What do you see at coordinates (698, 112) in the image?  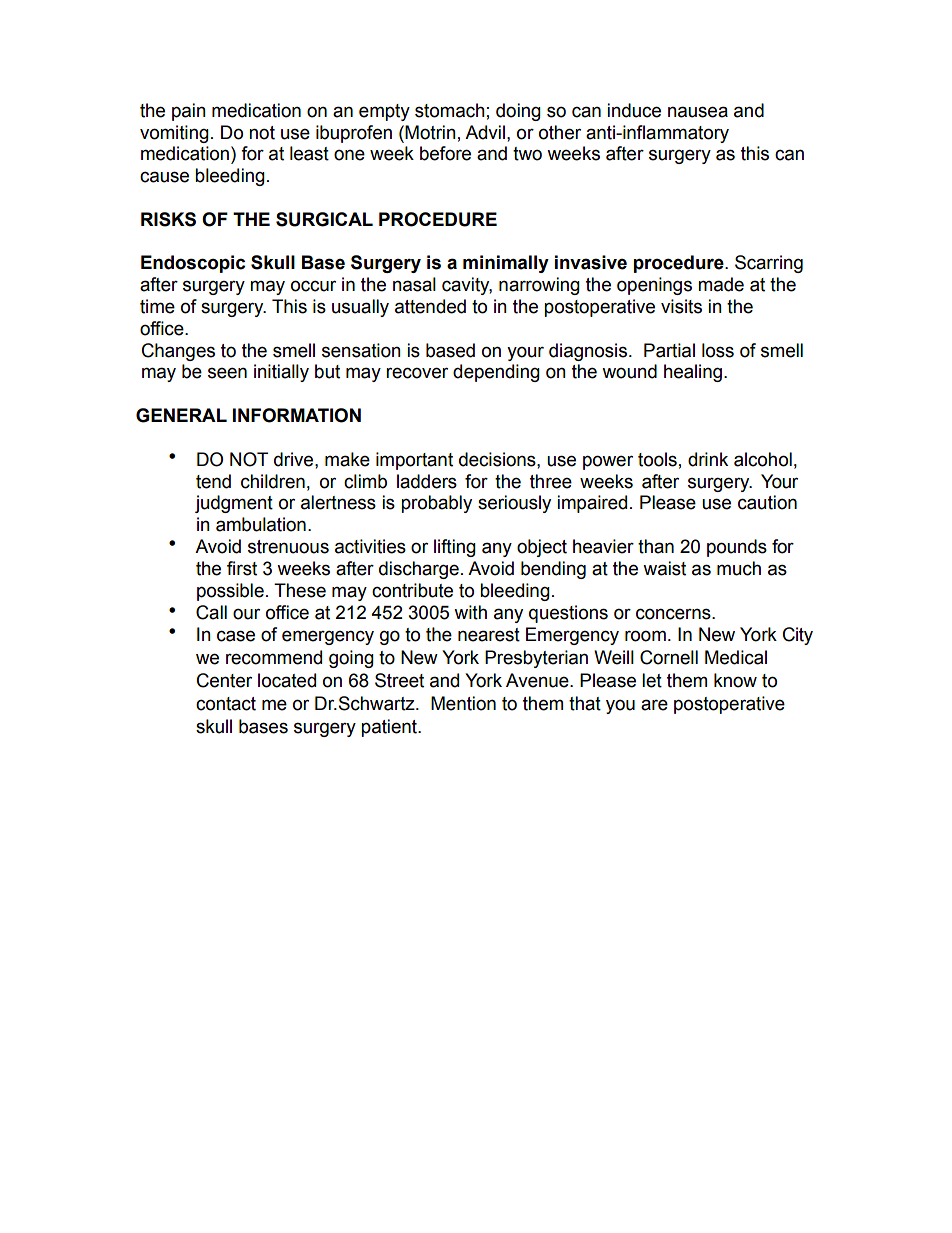 I see `nausea` at bounding box center [698, 112].
